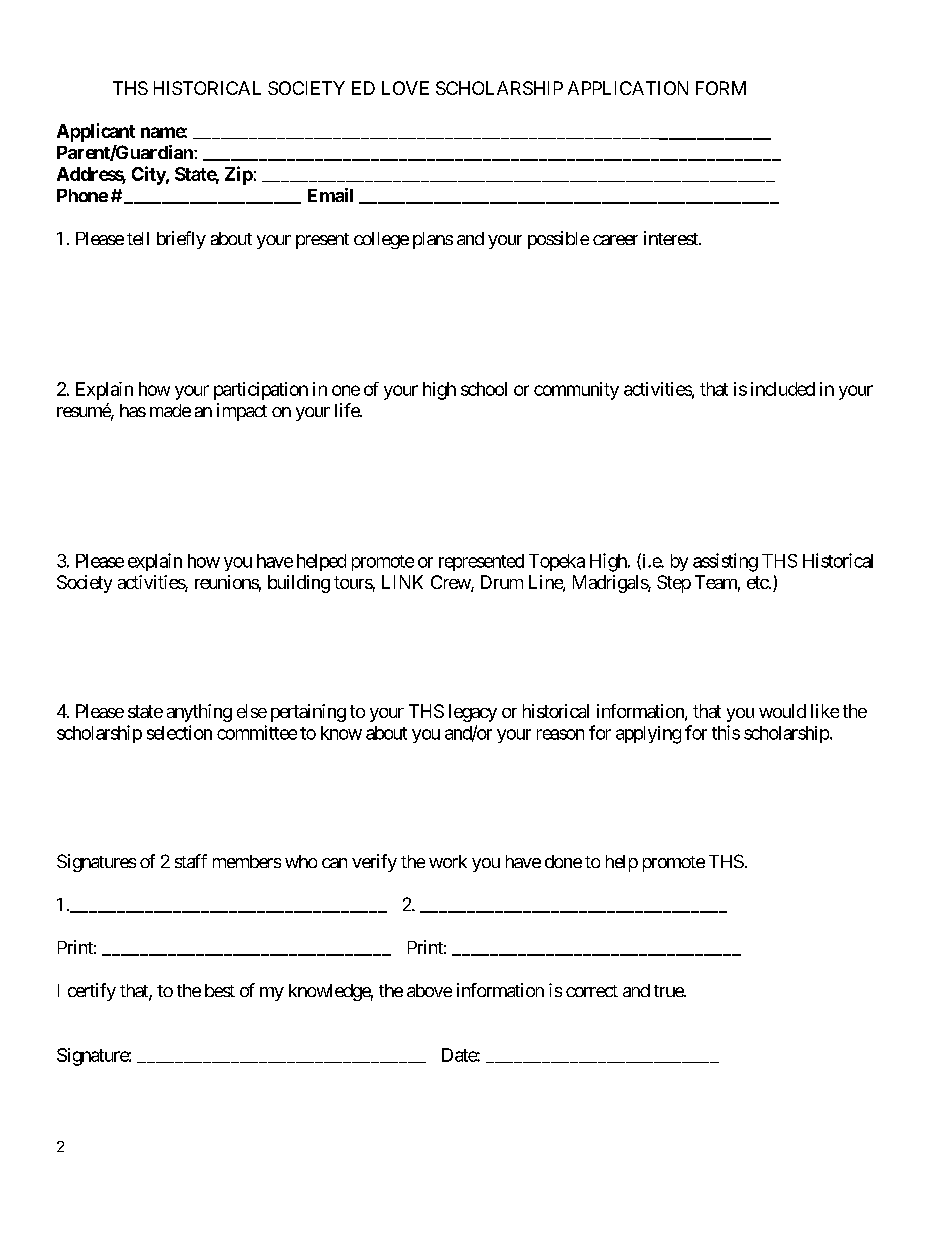 Image resolution: width=952 pixels, height=1233 pixels. What do you see at coordinates (242, 412) in the image?
I see `impact` at bounding box center [242, 412].
